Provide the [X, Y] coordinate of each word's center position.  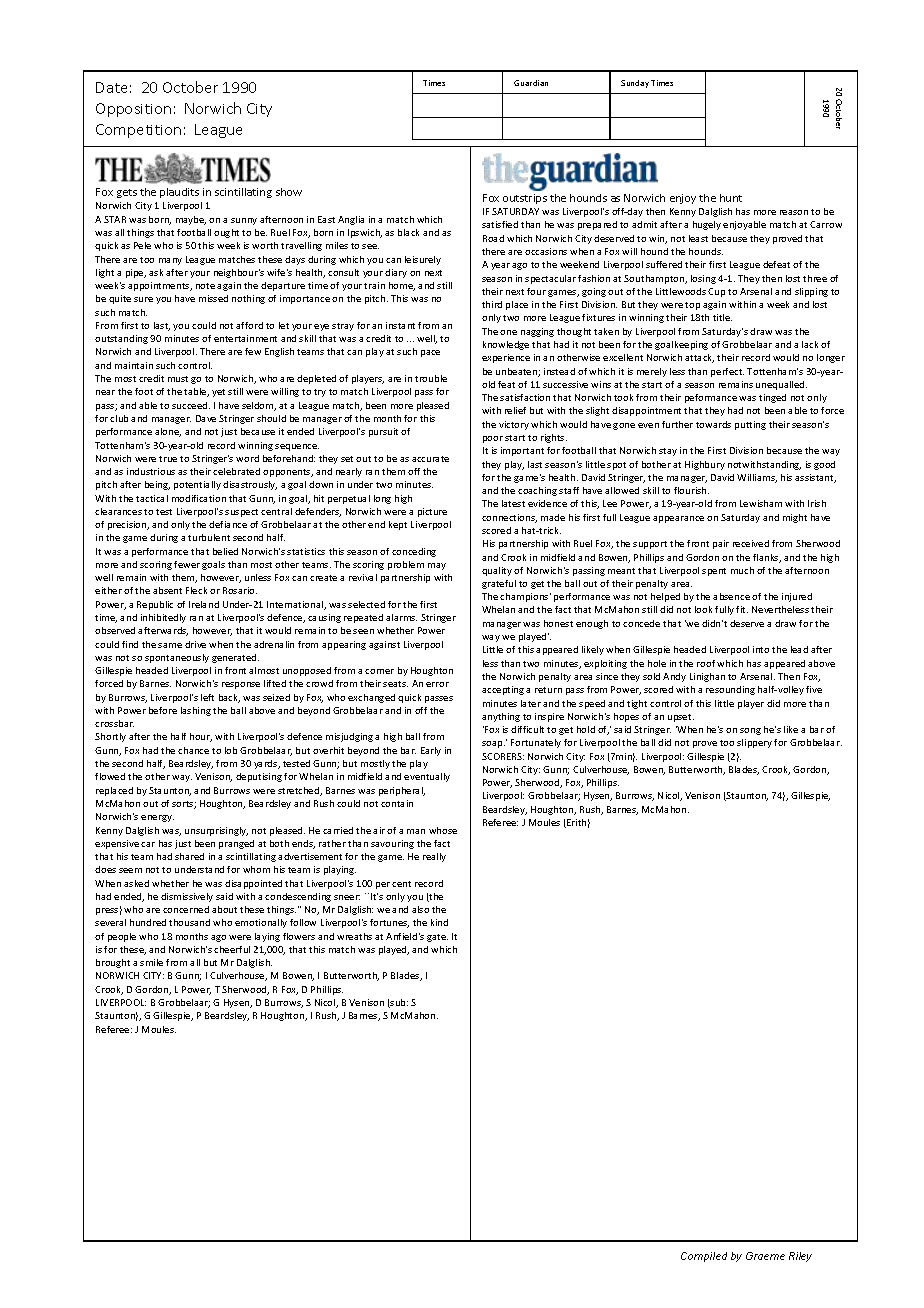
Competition [138, 131]
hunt [731, 198]
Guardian [531, 83]
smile [151, 962]
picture [432, 512]
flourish [691, 490]
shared [189, 856]
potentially [197, 485]
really [434, 857]
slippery [754, 743]
